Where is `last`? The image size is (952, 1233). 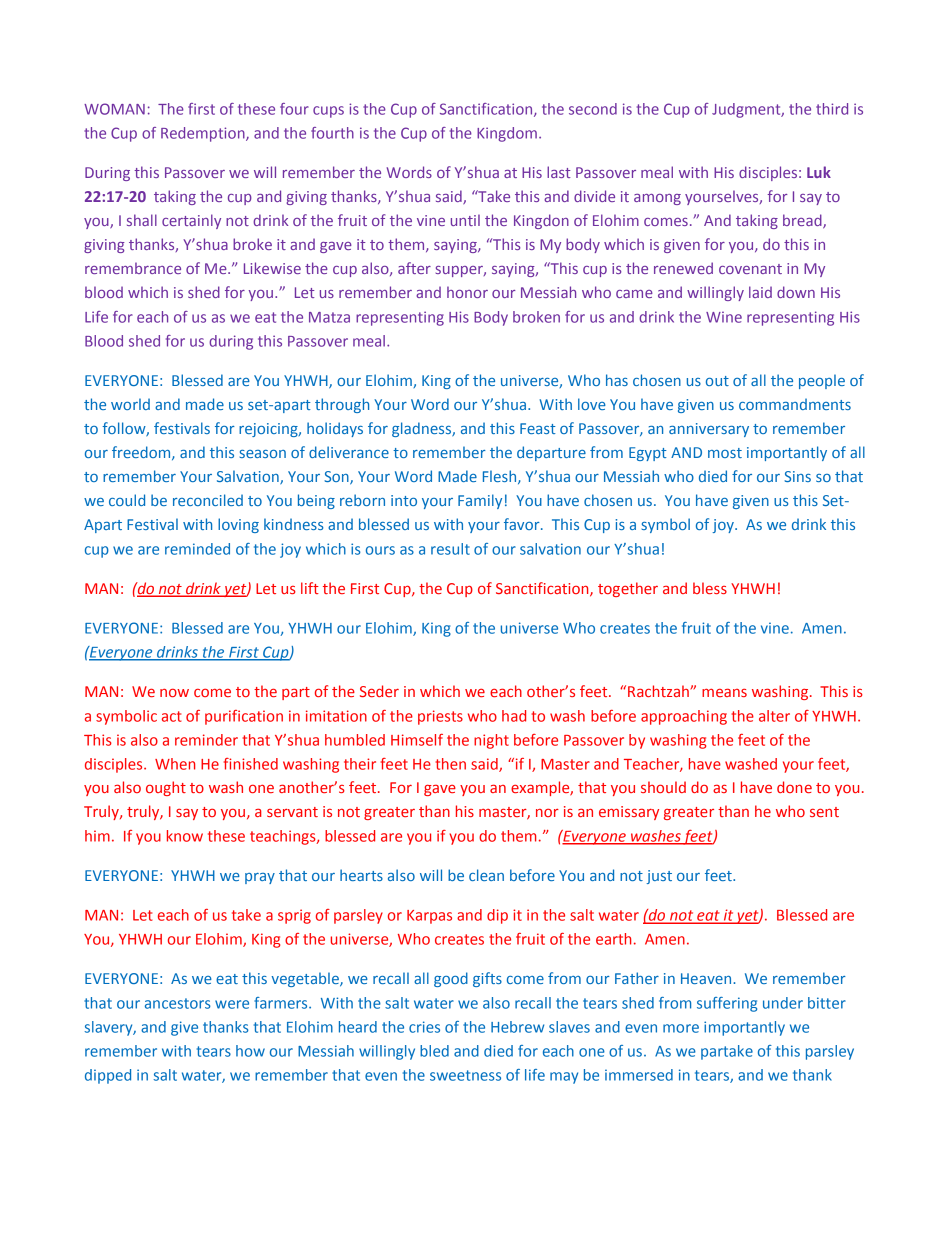
last is located at coordinates (559, 172).
